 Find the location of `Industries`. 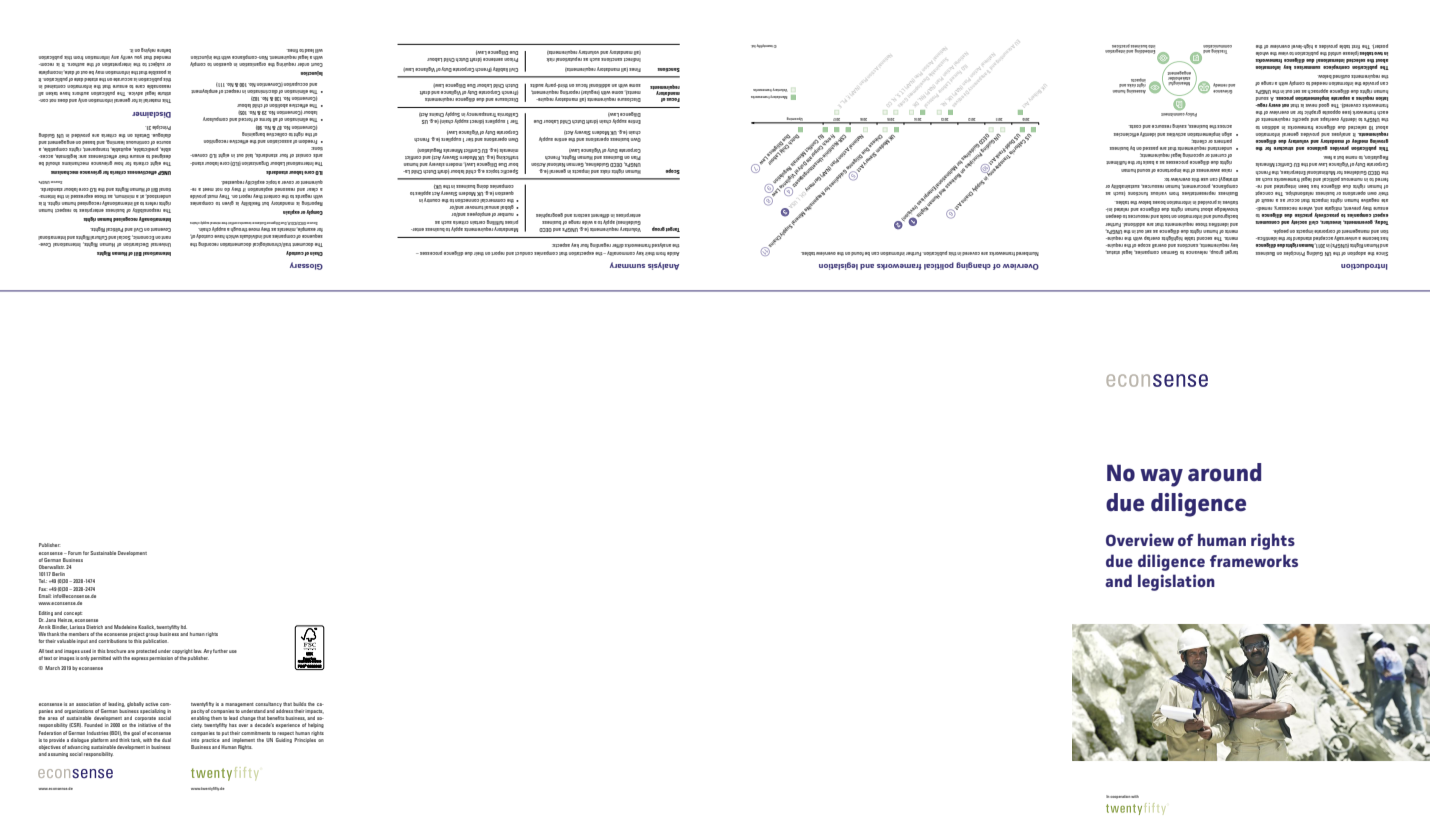

Industries is located at coordinates (97, 733).
